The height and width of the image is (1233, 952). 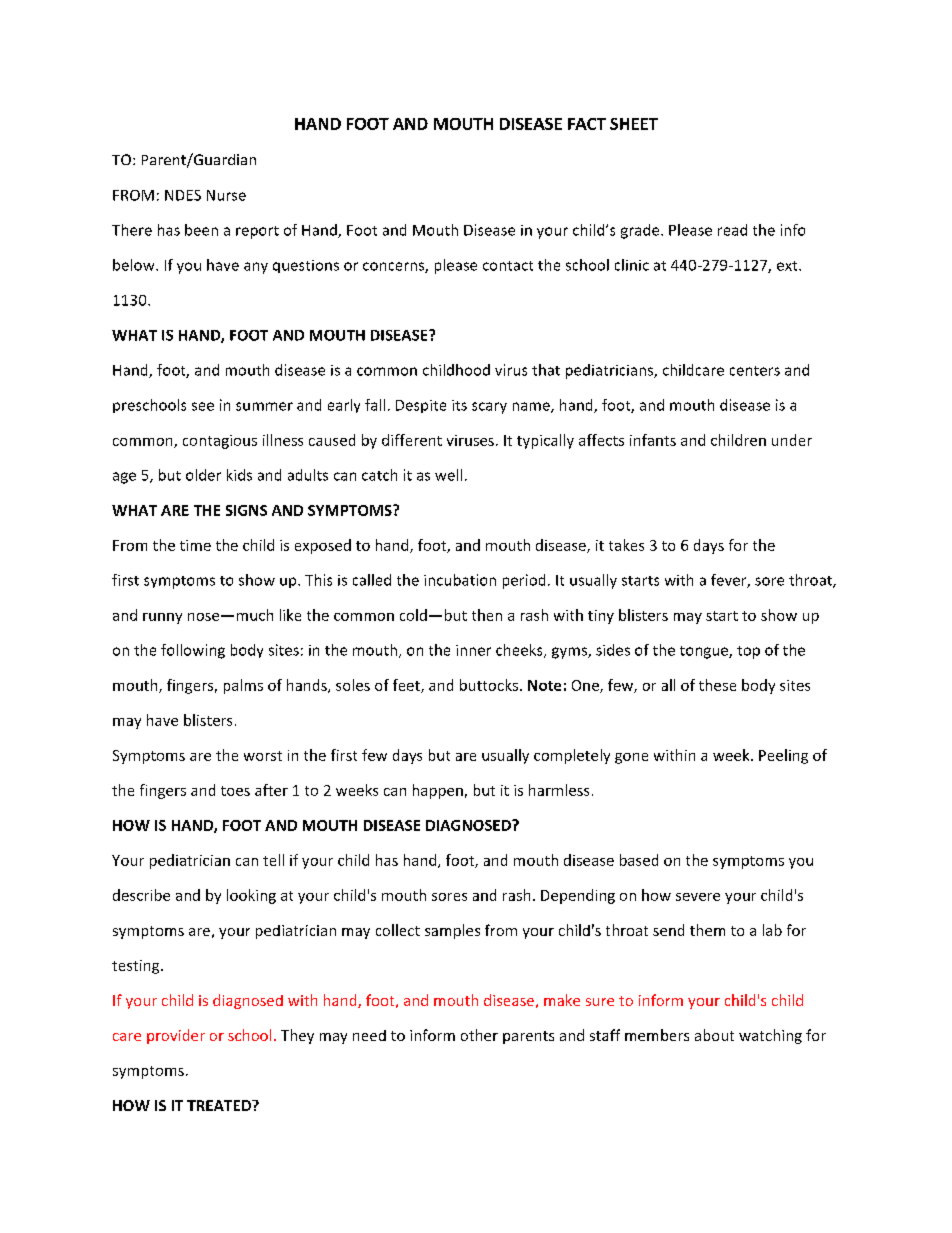 What do you see at coordinates (487, 615) in the image?
I see `then` at bounding box center [487, 615].
